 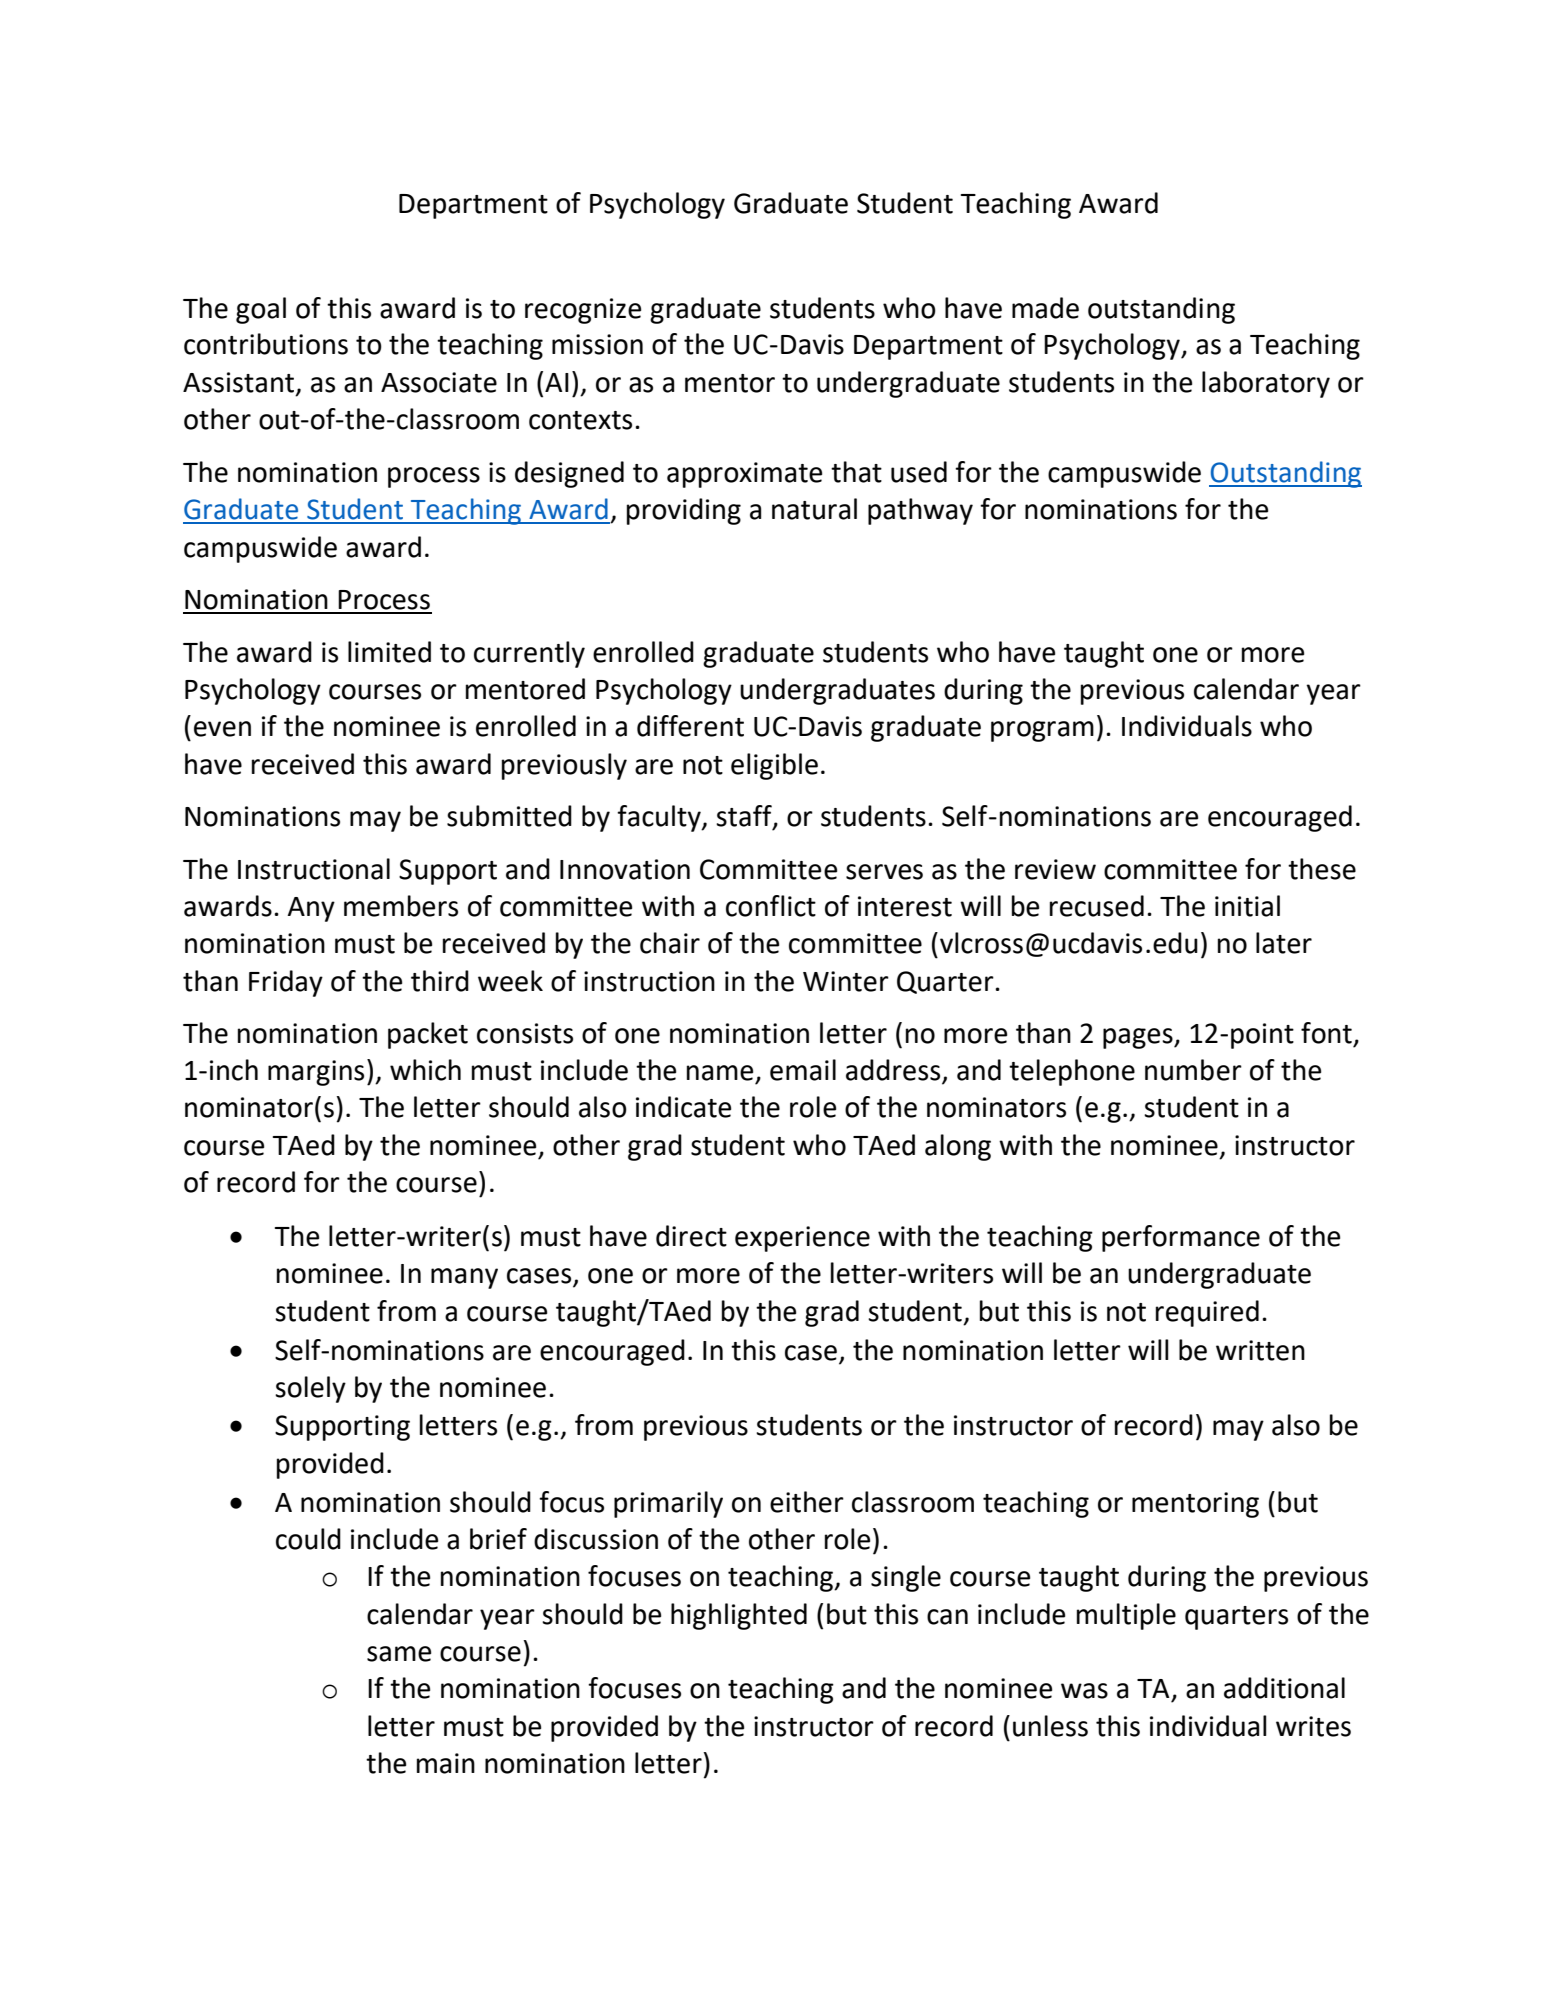 I want to click on experience, so click(x=802, y=1239).
